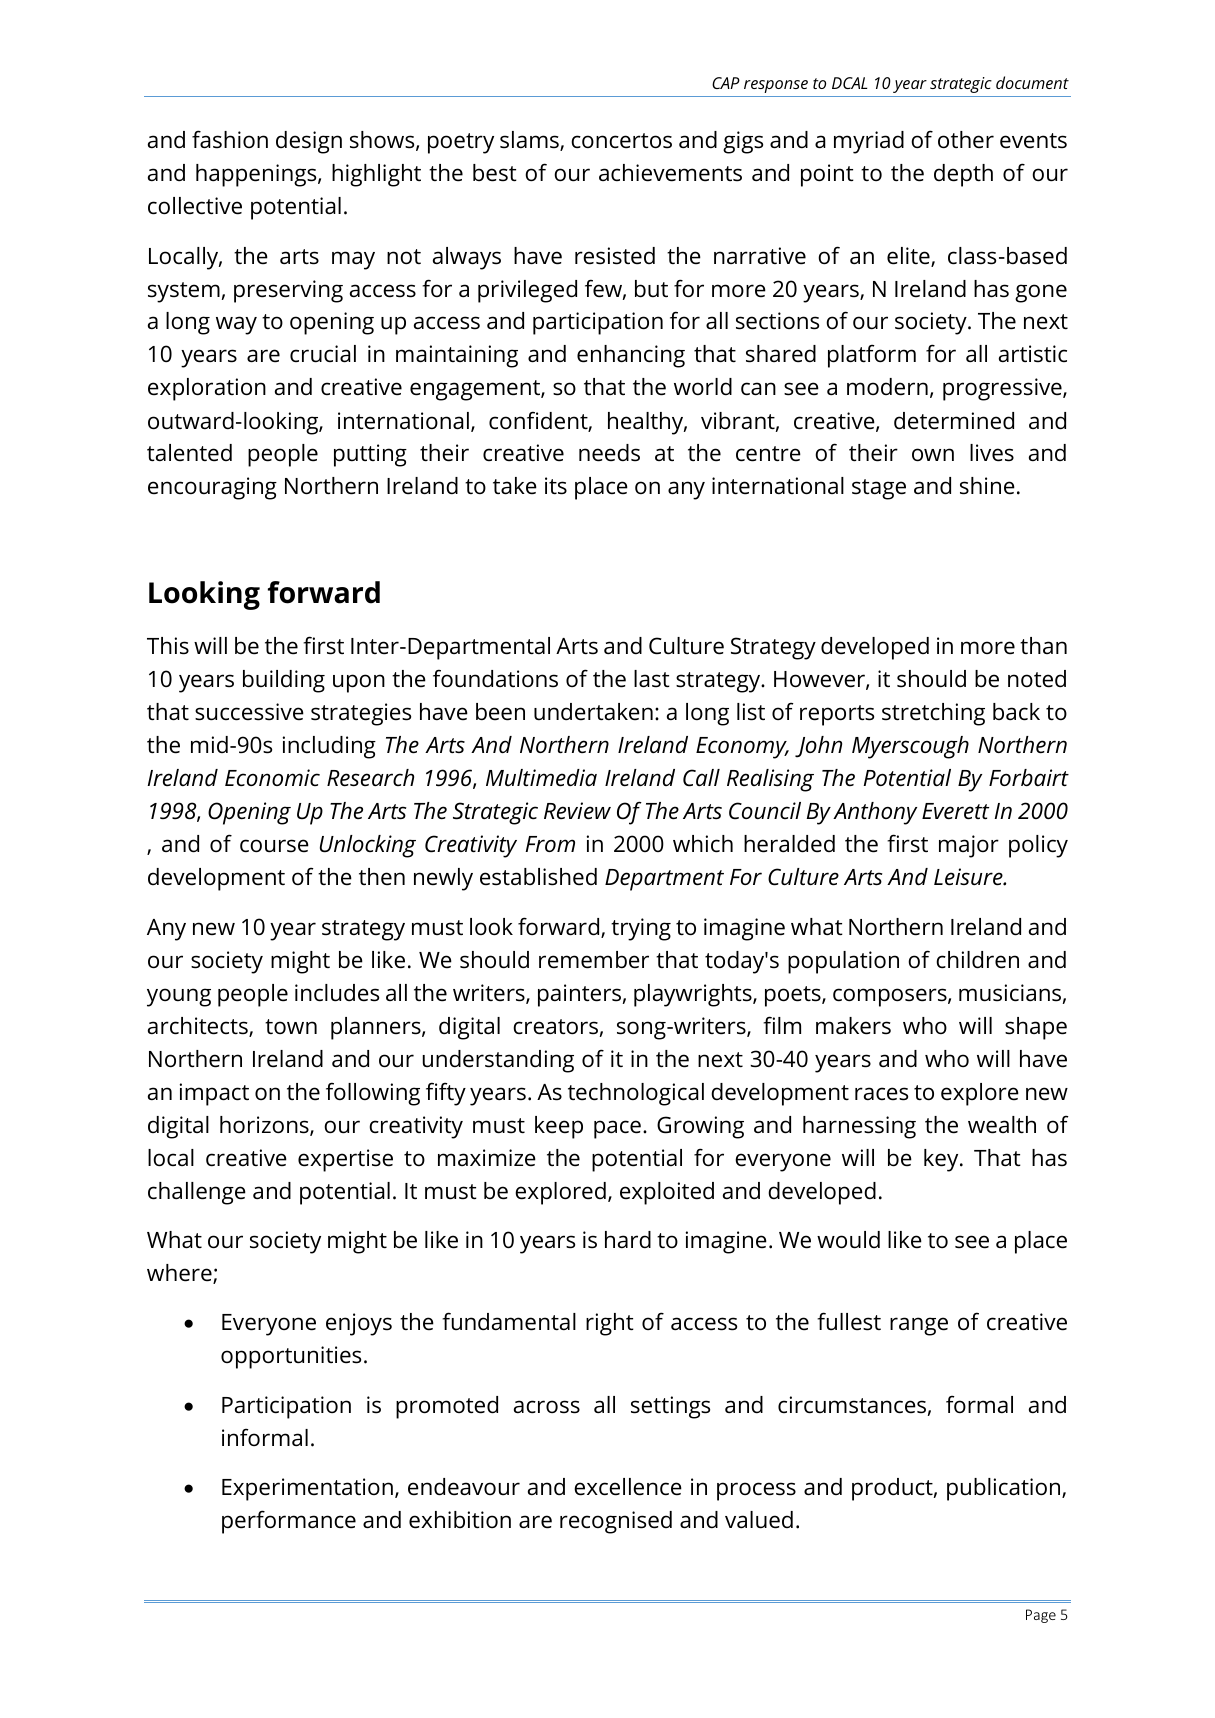 This screenshot has height=1718, width=1215. What do you see at coordinates (289, 1522) in the screenshot?
I see `performance` at bounding box center [289, 1522].
